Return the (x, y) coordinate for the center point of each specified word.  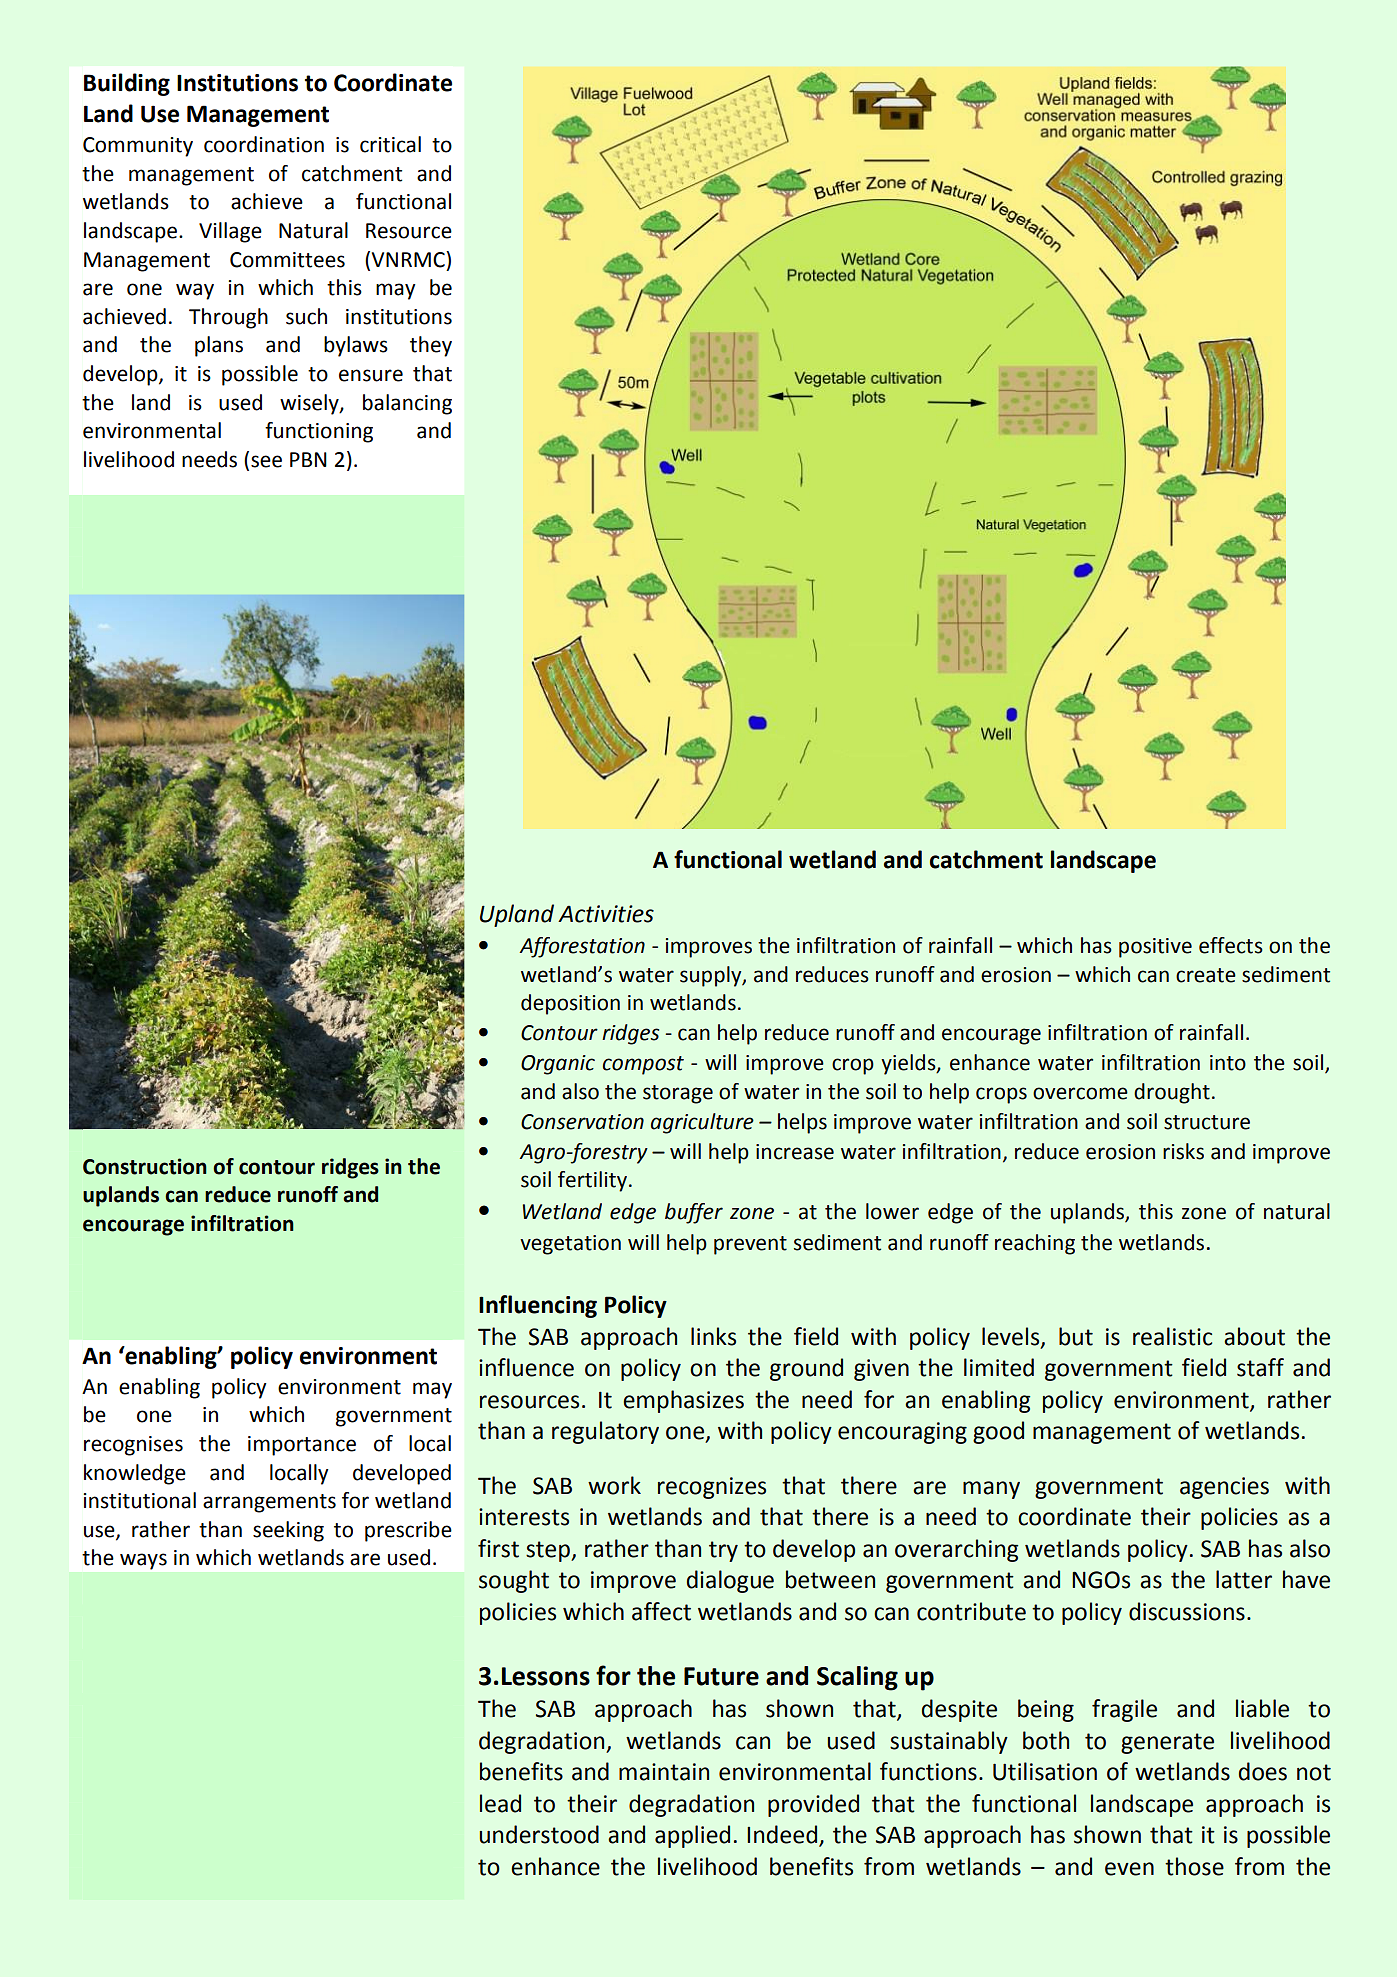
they (431, 346)
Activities (606, 914)
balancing (407, 404)
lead (500, 1803)
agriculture (702, 1123)
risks (1183, 1151)
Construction (145, 1166)
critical (390, 144)
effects (1231, 945)
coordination (264, 144)
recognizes (712, 1488)
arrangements (269, 1503)
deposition (570, 1004)
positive (1155, 948)
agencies (1224, 1488)
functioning (319, 432)
